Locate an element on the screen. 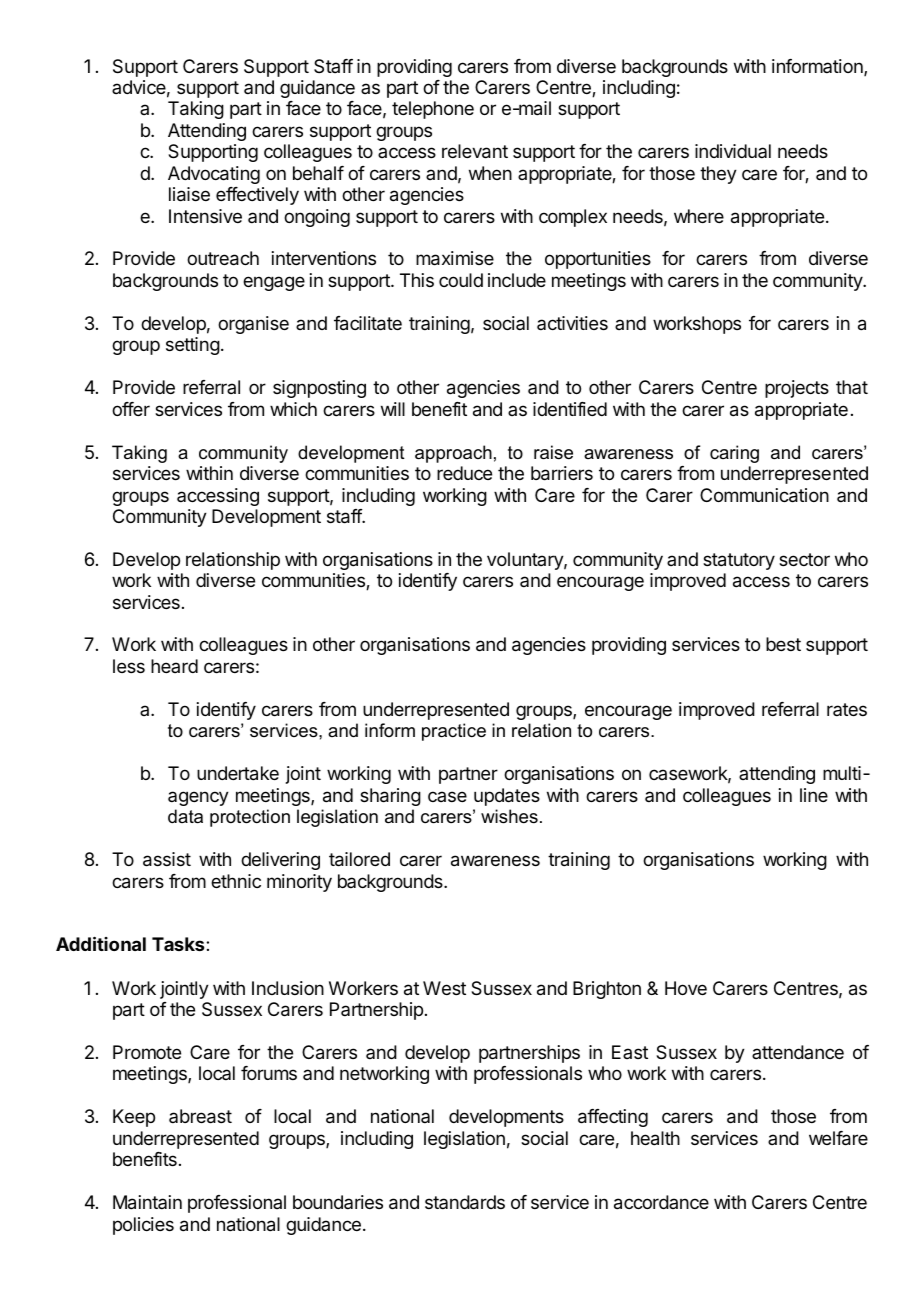 This screenshot has width=924, height=1308. standards is located at coordinates (465, 1202).
